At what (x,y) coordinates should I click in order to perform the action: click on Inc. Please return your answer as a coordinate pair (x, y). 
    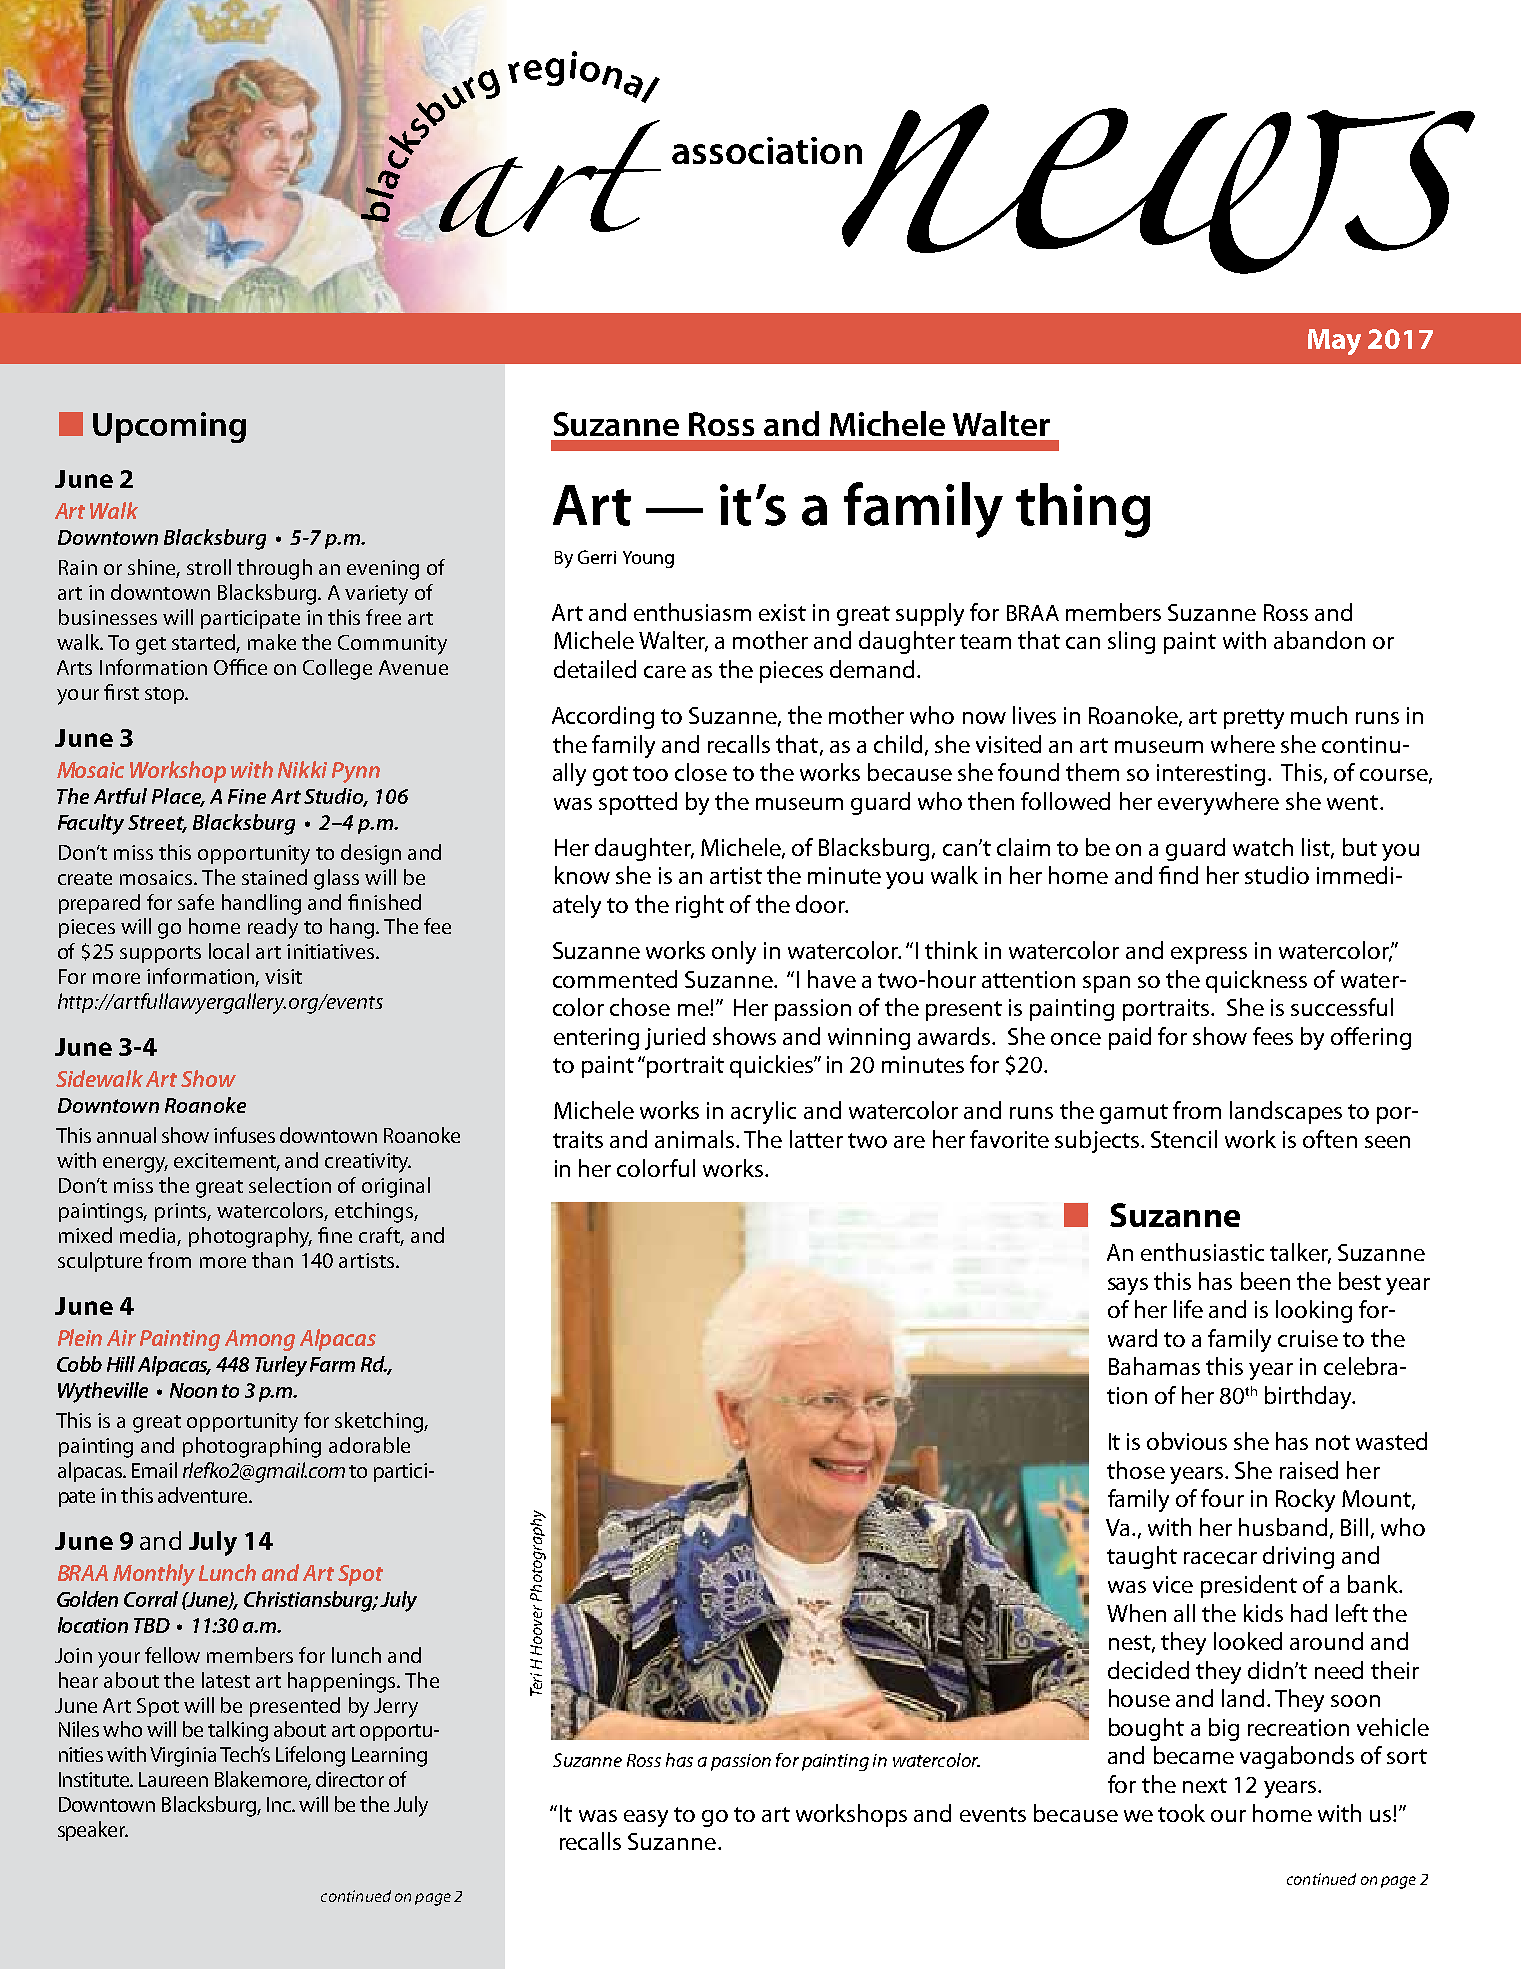
    Looking at the image, I should click on (280, 1804).
